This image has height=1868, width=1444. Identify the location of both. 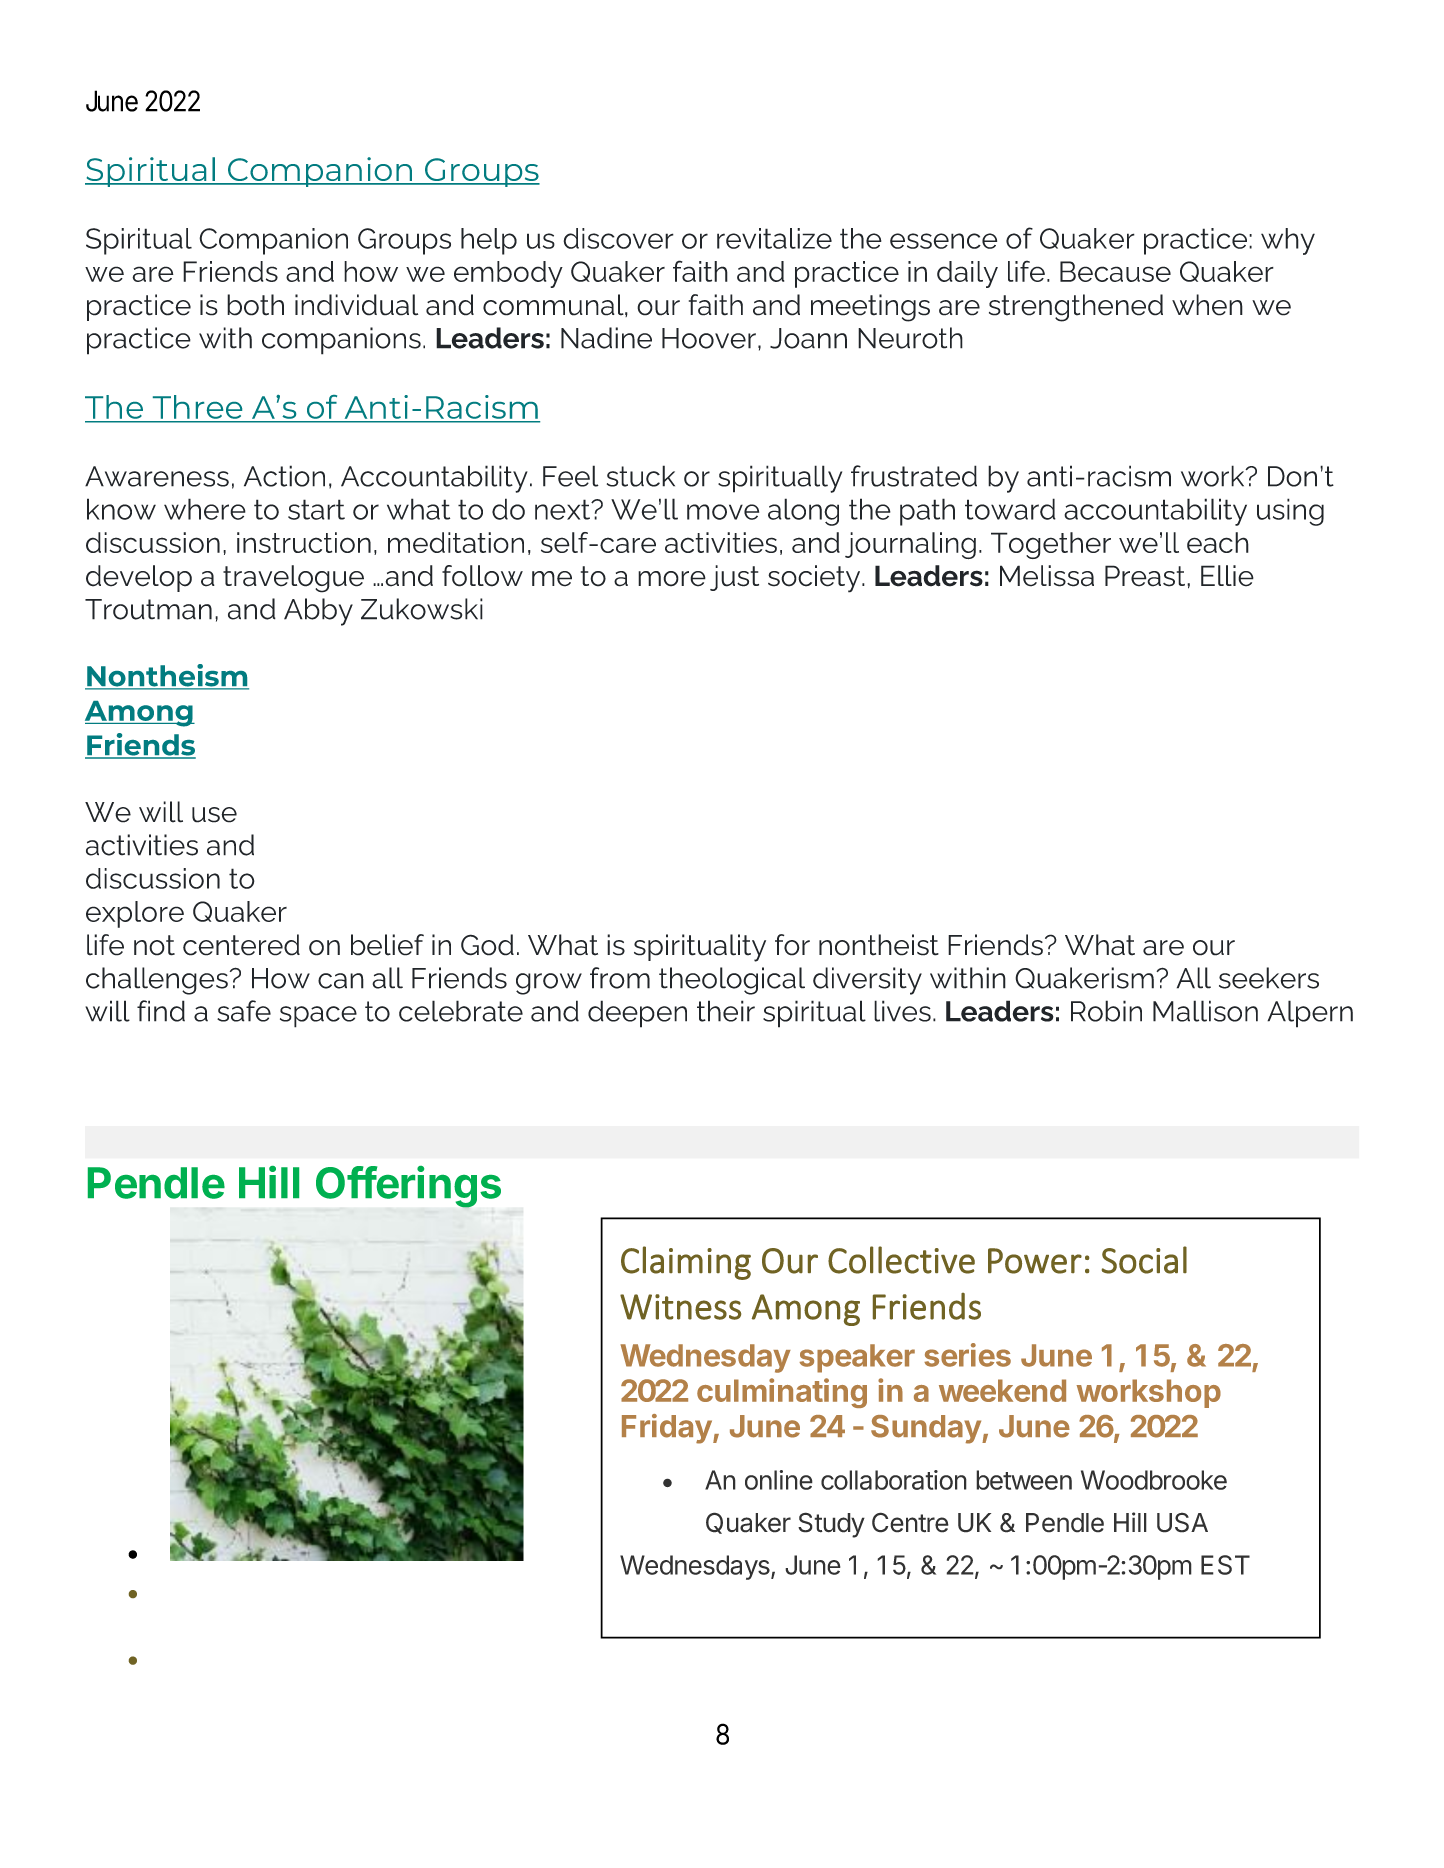
(255, 305).
